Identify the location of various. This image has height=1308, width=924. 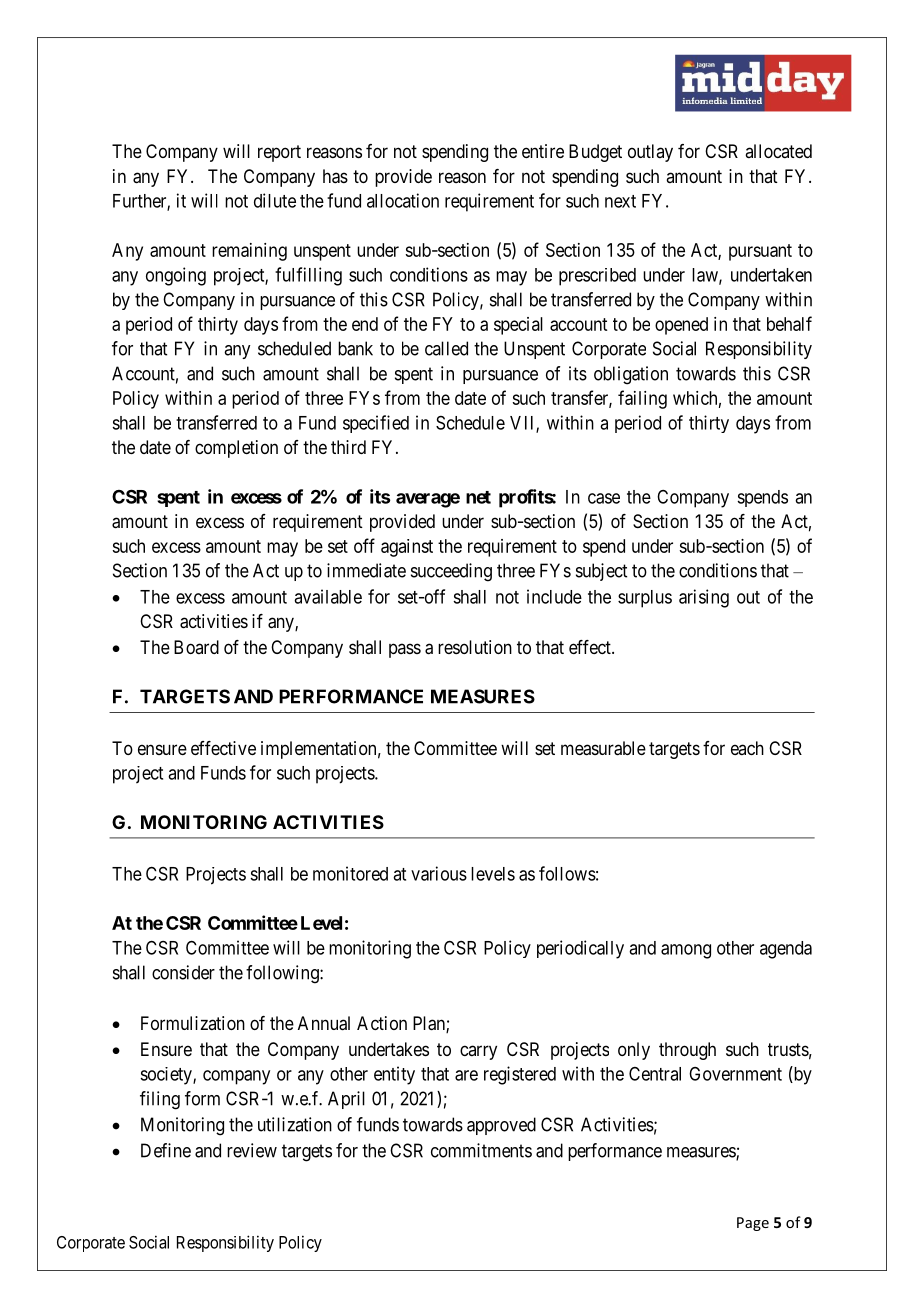
(439, 873).
